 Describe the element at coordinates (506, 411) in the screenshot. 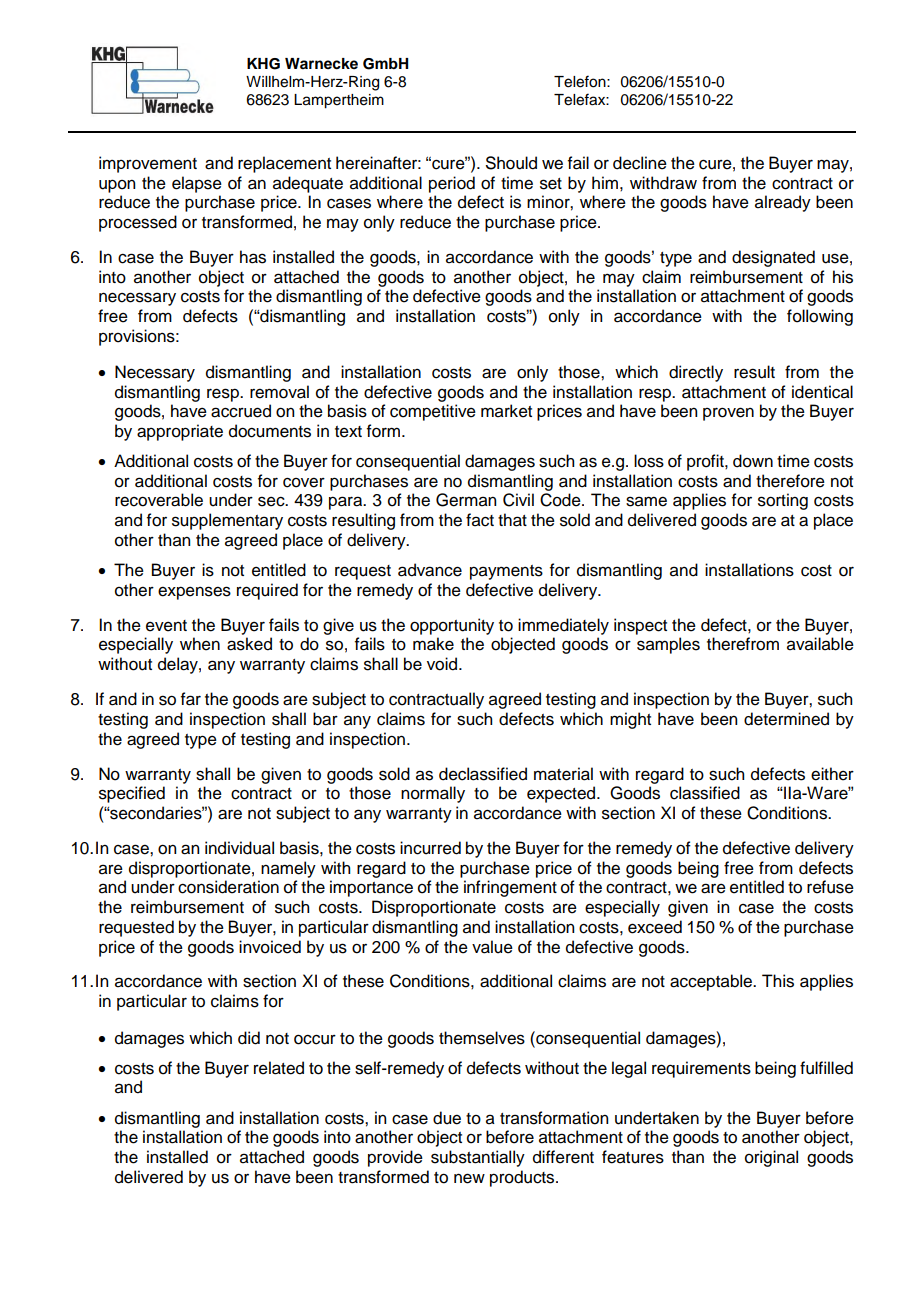

I see `market` at that location.
